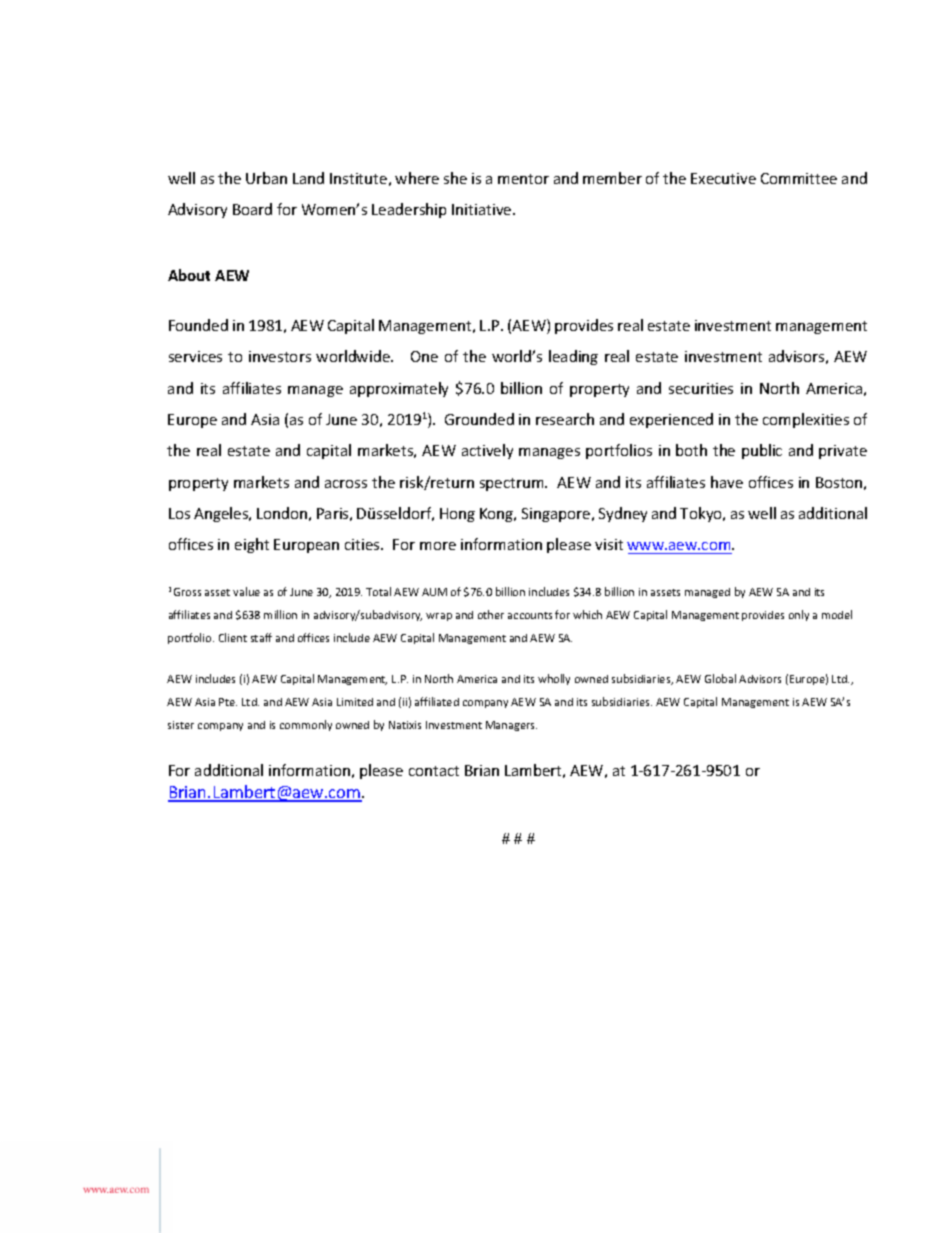 The width and height of the document is (952, 1233). I want to click on spectrum, so click(513, 484).
